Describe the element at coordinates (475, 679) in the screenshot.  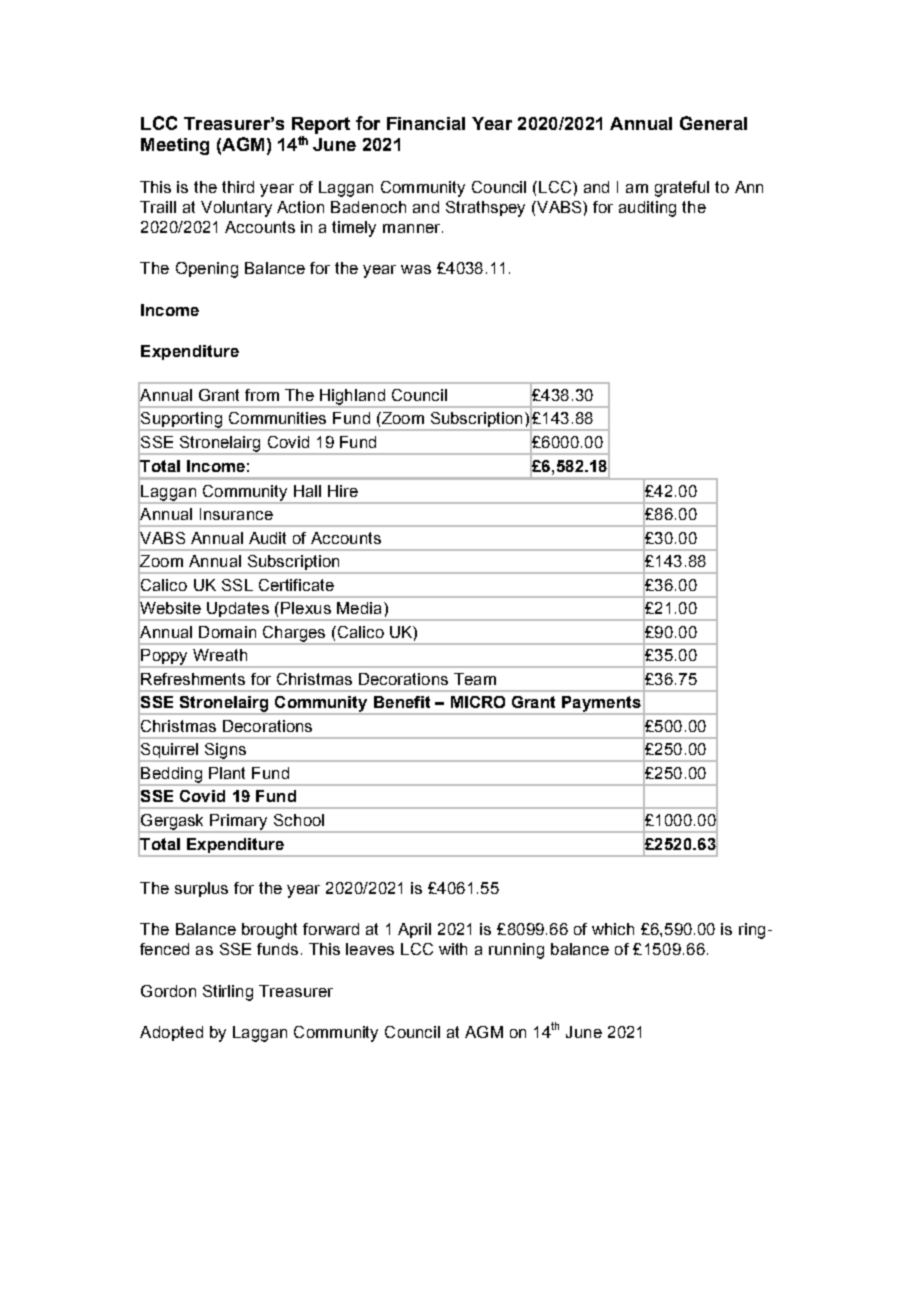
I see `Team` at that location.
